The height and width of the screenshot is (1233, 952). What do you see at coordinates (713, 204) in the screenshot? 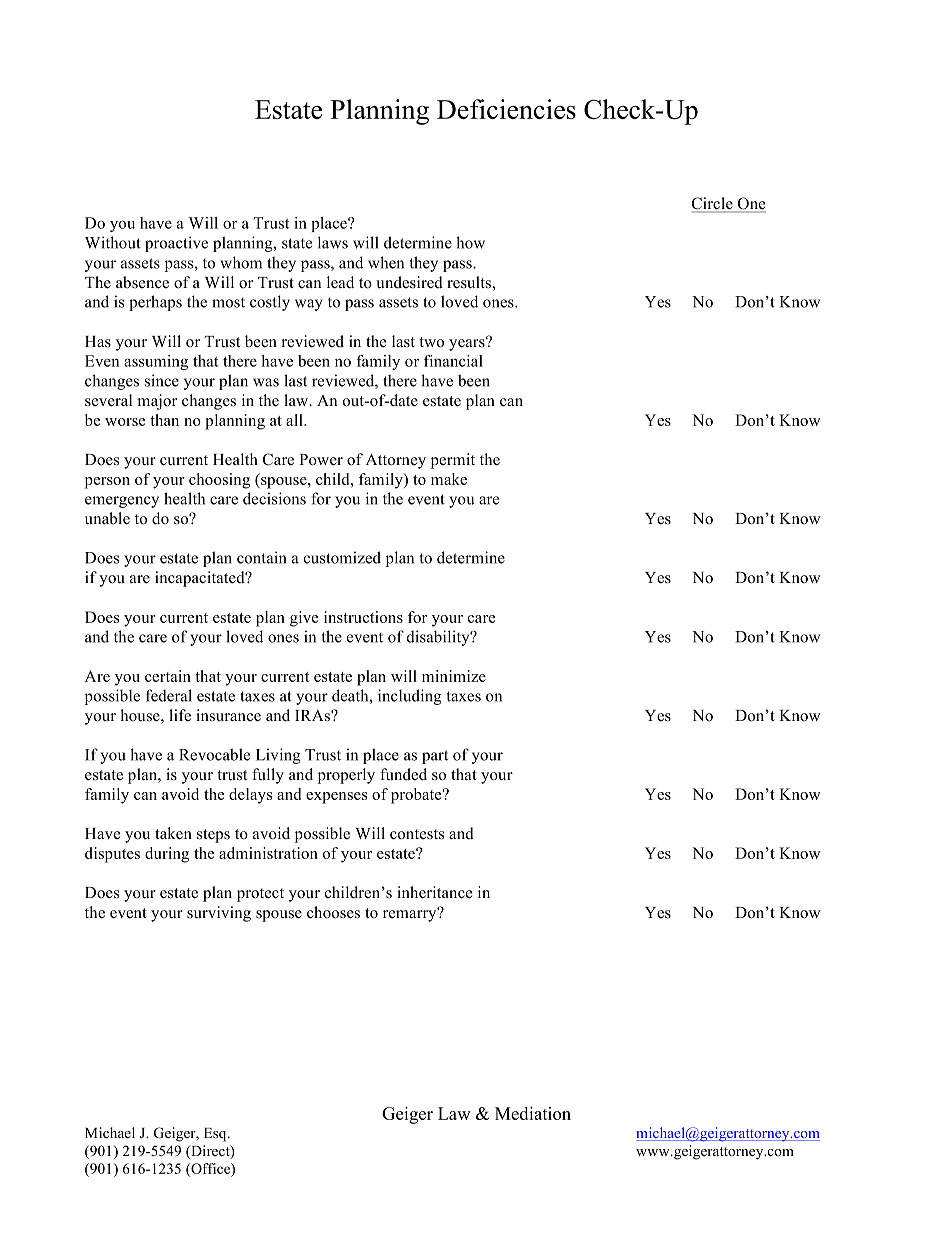
I see `Circle` at bounding box center [713, 204].
